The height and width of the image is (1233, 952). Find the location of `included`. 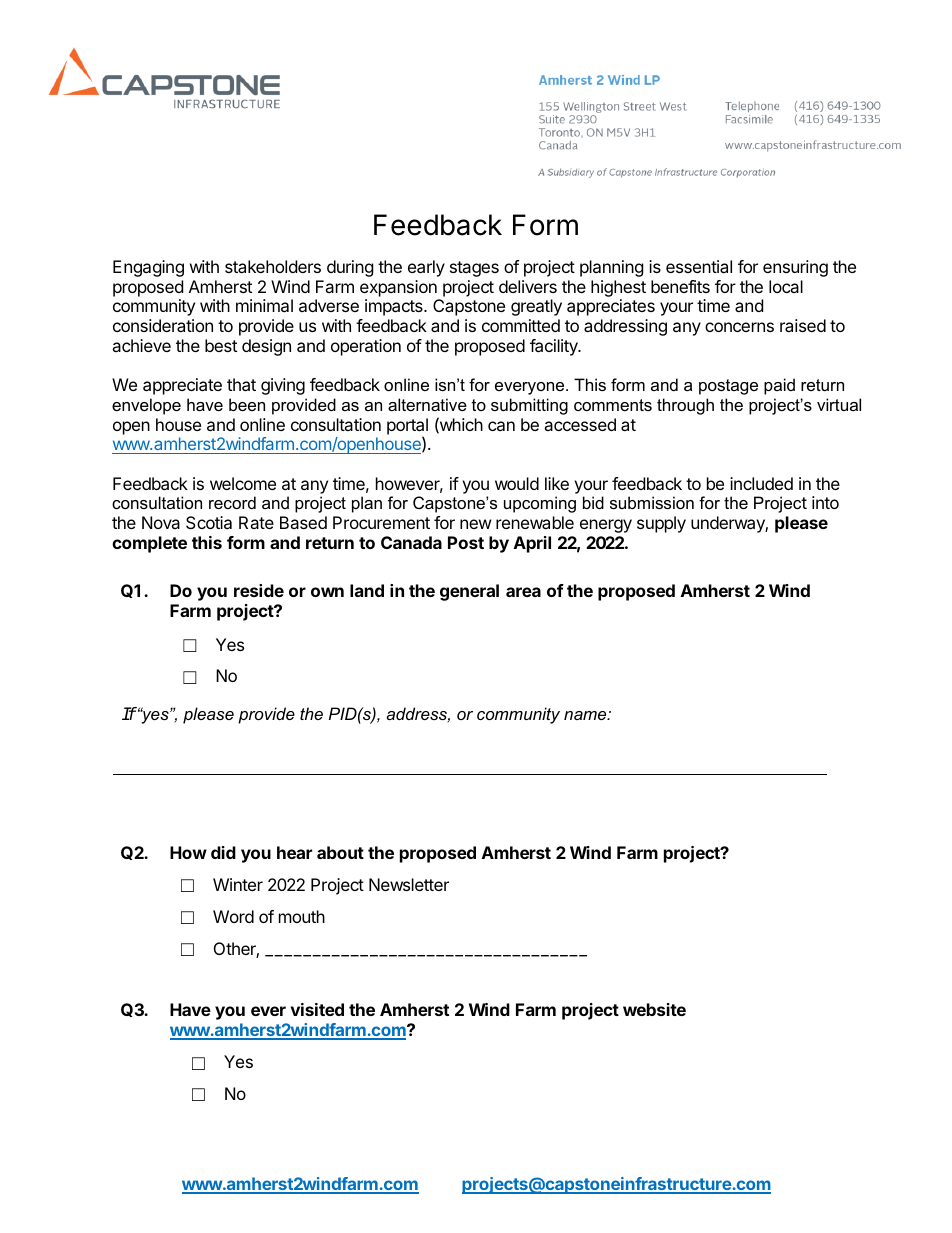

included is located at coordinates (761, 483).
